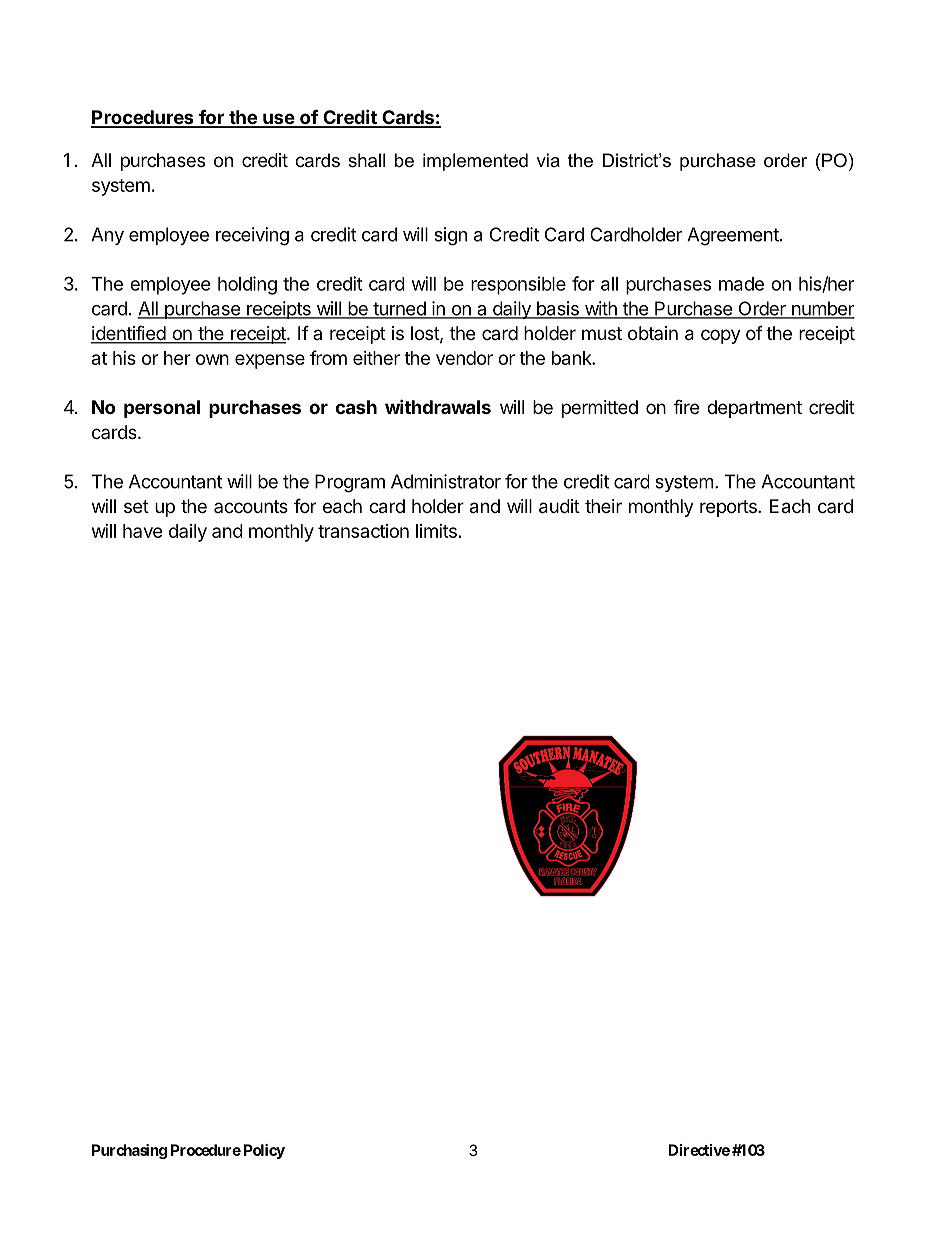 Image resolution: width=952 pixels, height=1233 pixels. I want to click on Agreement, so click(733, 236).
